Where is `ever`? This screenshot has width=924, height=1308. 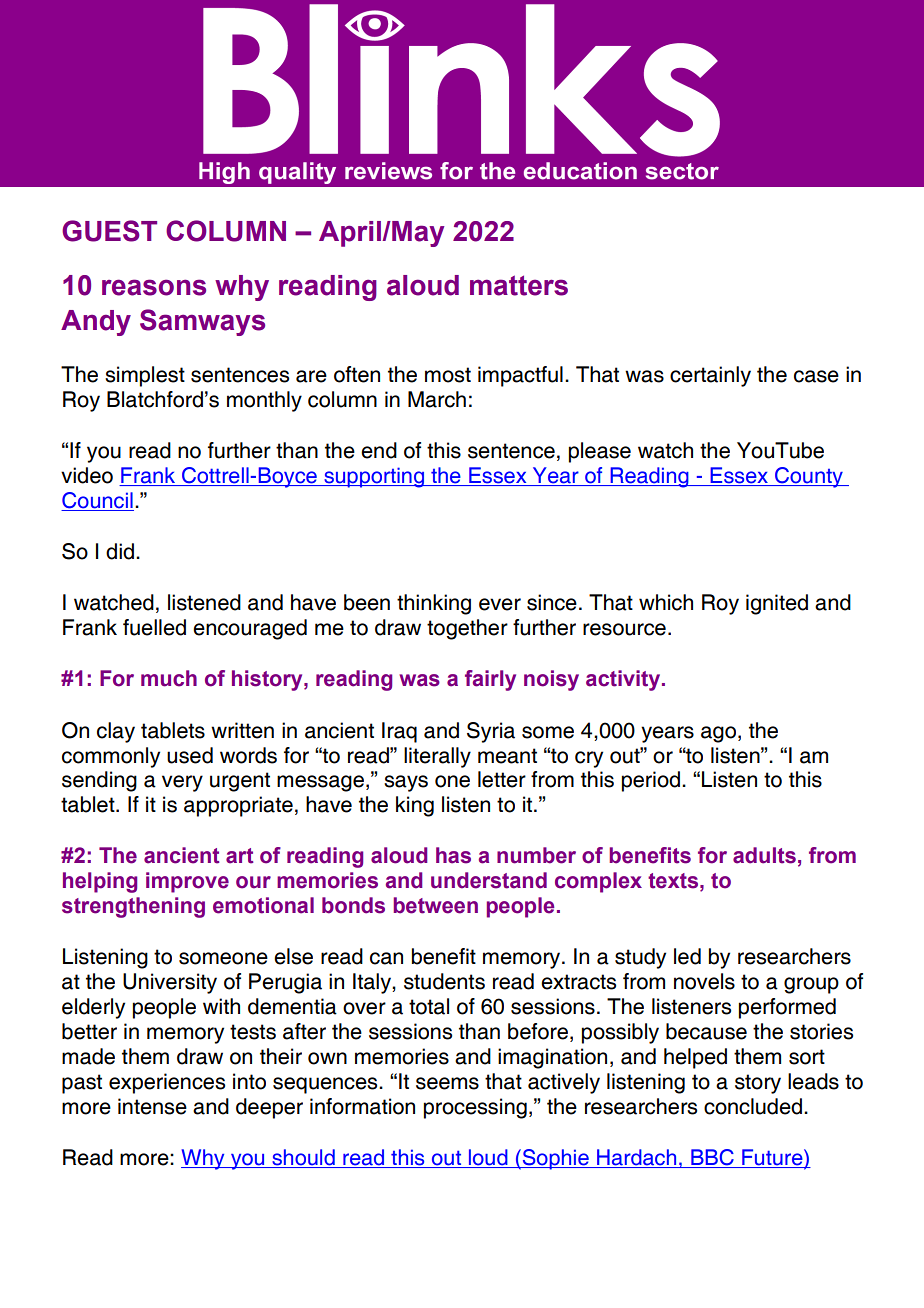
ever is located at coordinates (500, 604).
